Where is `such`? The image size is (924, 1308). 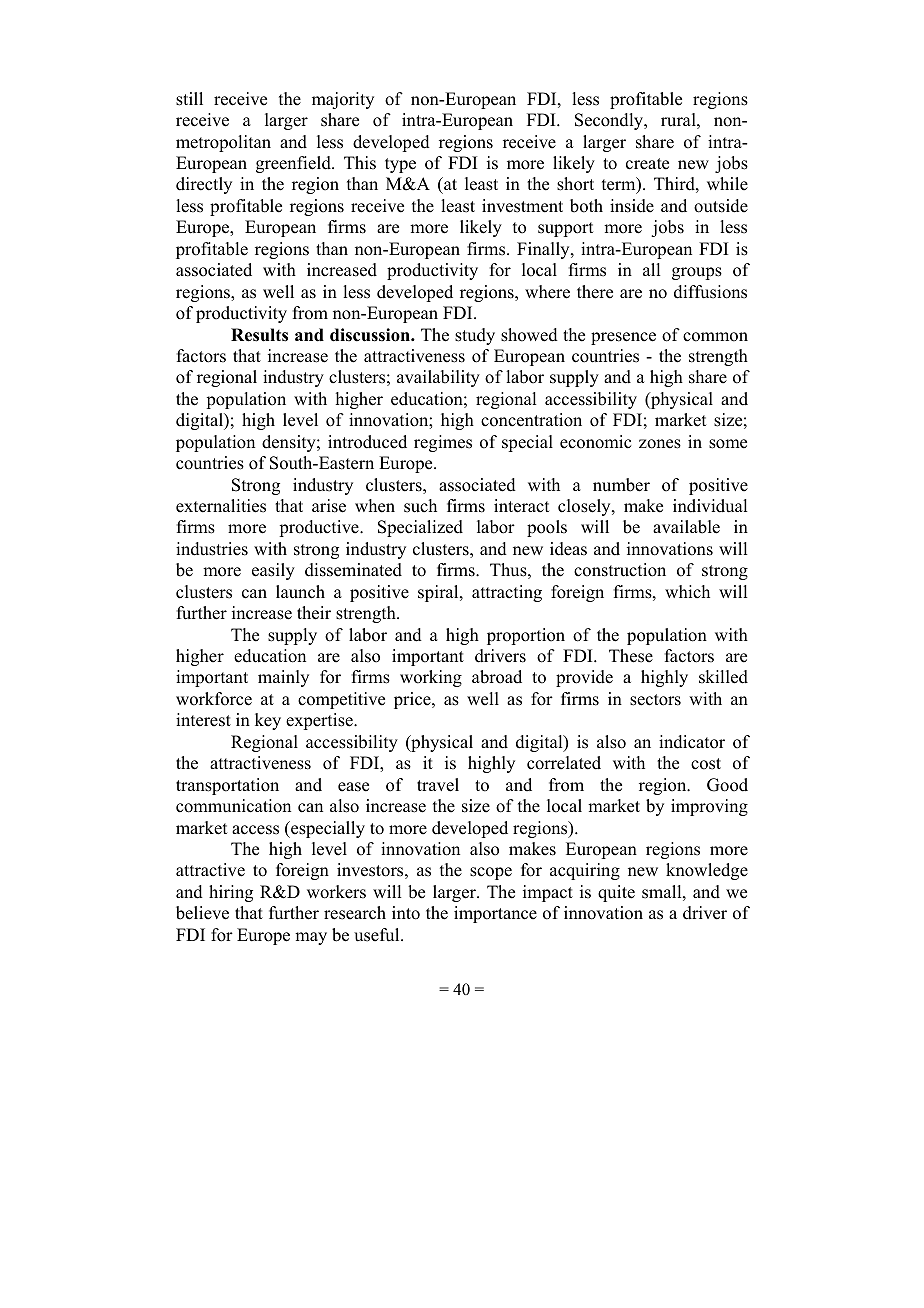 such is located at coordinates (420, 506).
